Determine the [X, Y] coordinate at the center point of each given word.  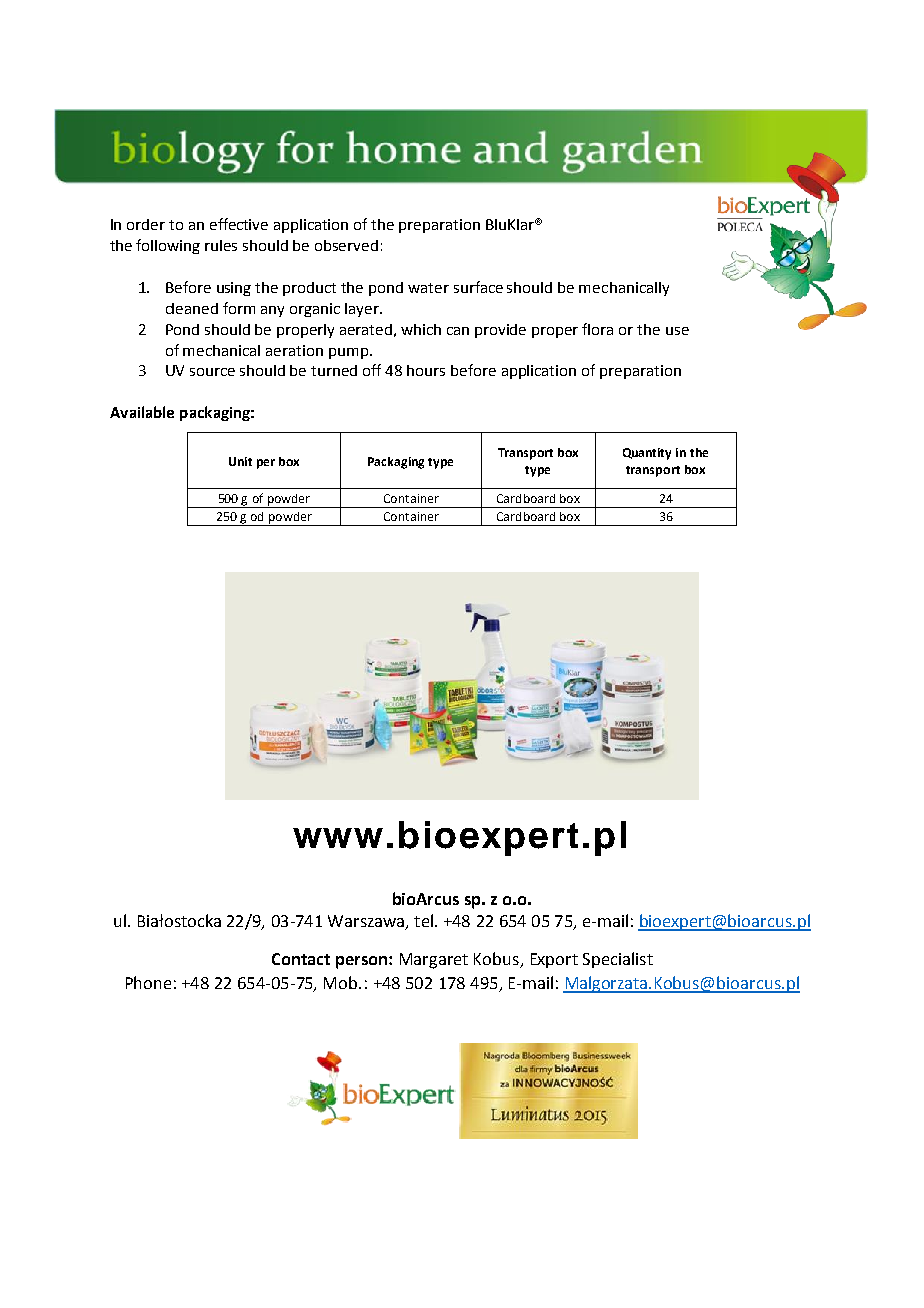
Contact [301, 959]
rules [221, 245]
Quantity [647, 454]
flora [597, 329]
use [677, 331]
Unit [240, 461]
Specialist [618, 960]
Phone [148, 982]
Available [142, 412]
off [372, 370]
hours [426, 370]
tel [423, 920]
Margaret [434, 961]
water [428, 288]
